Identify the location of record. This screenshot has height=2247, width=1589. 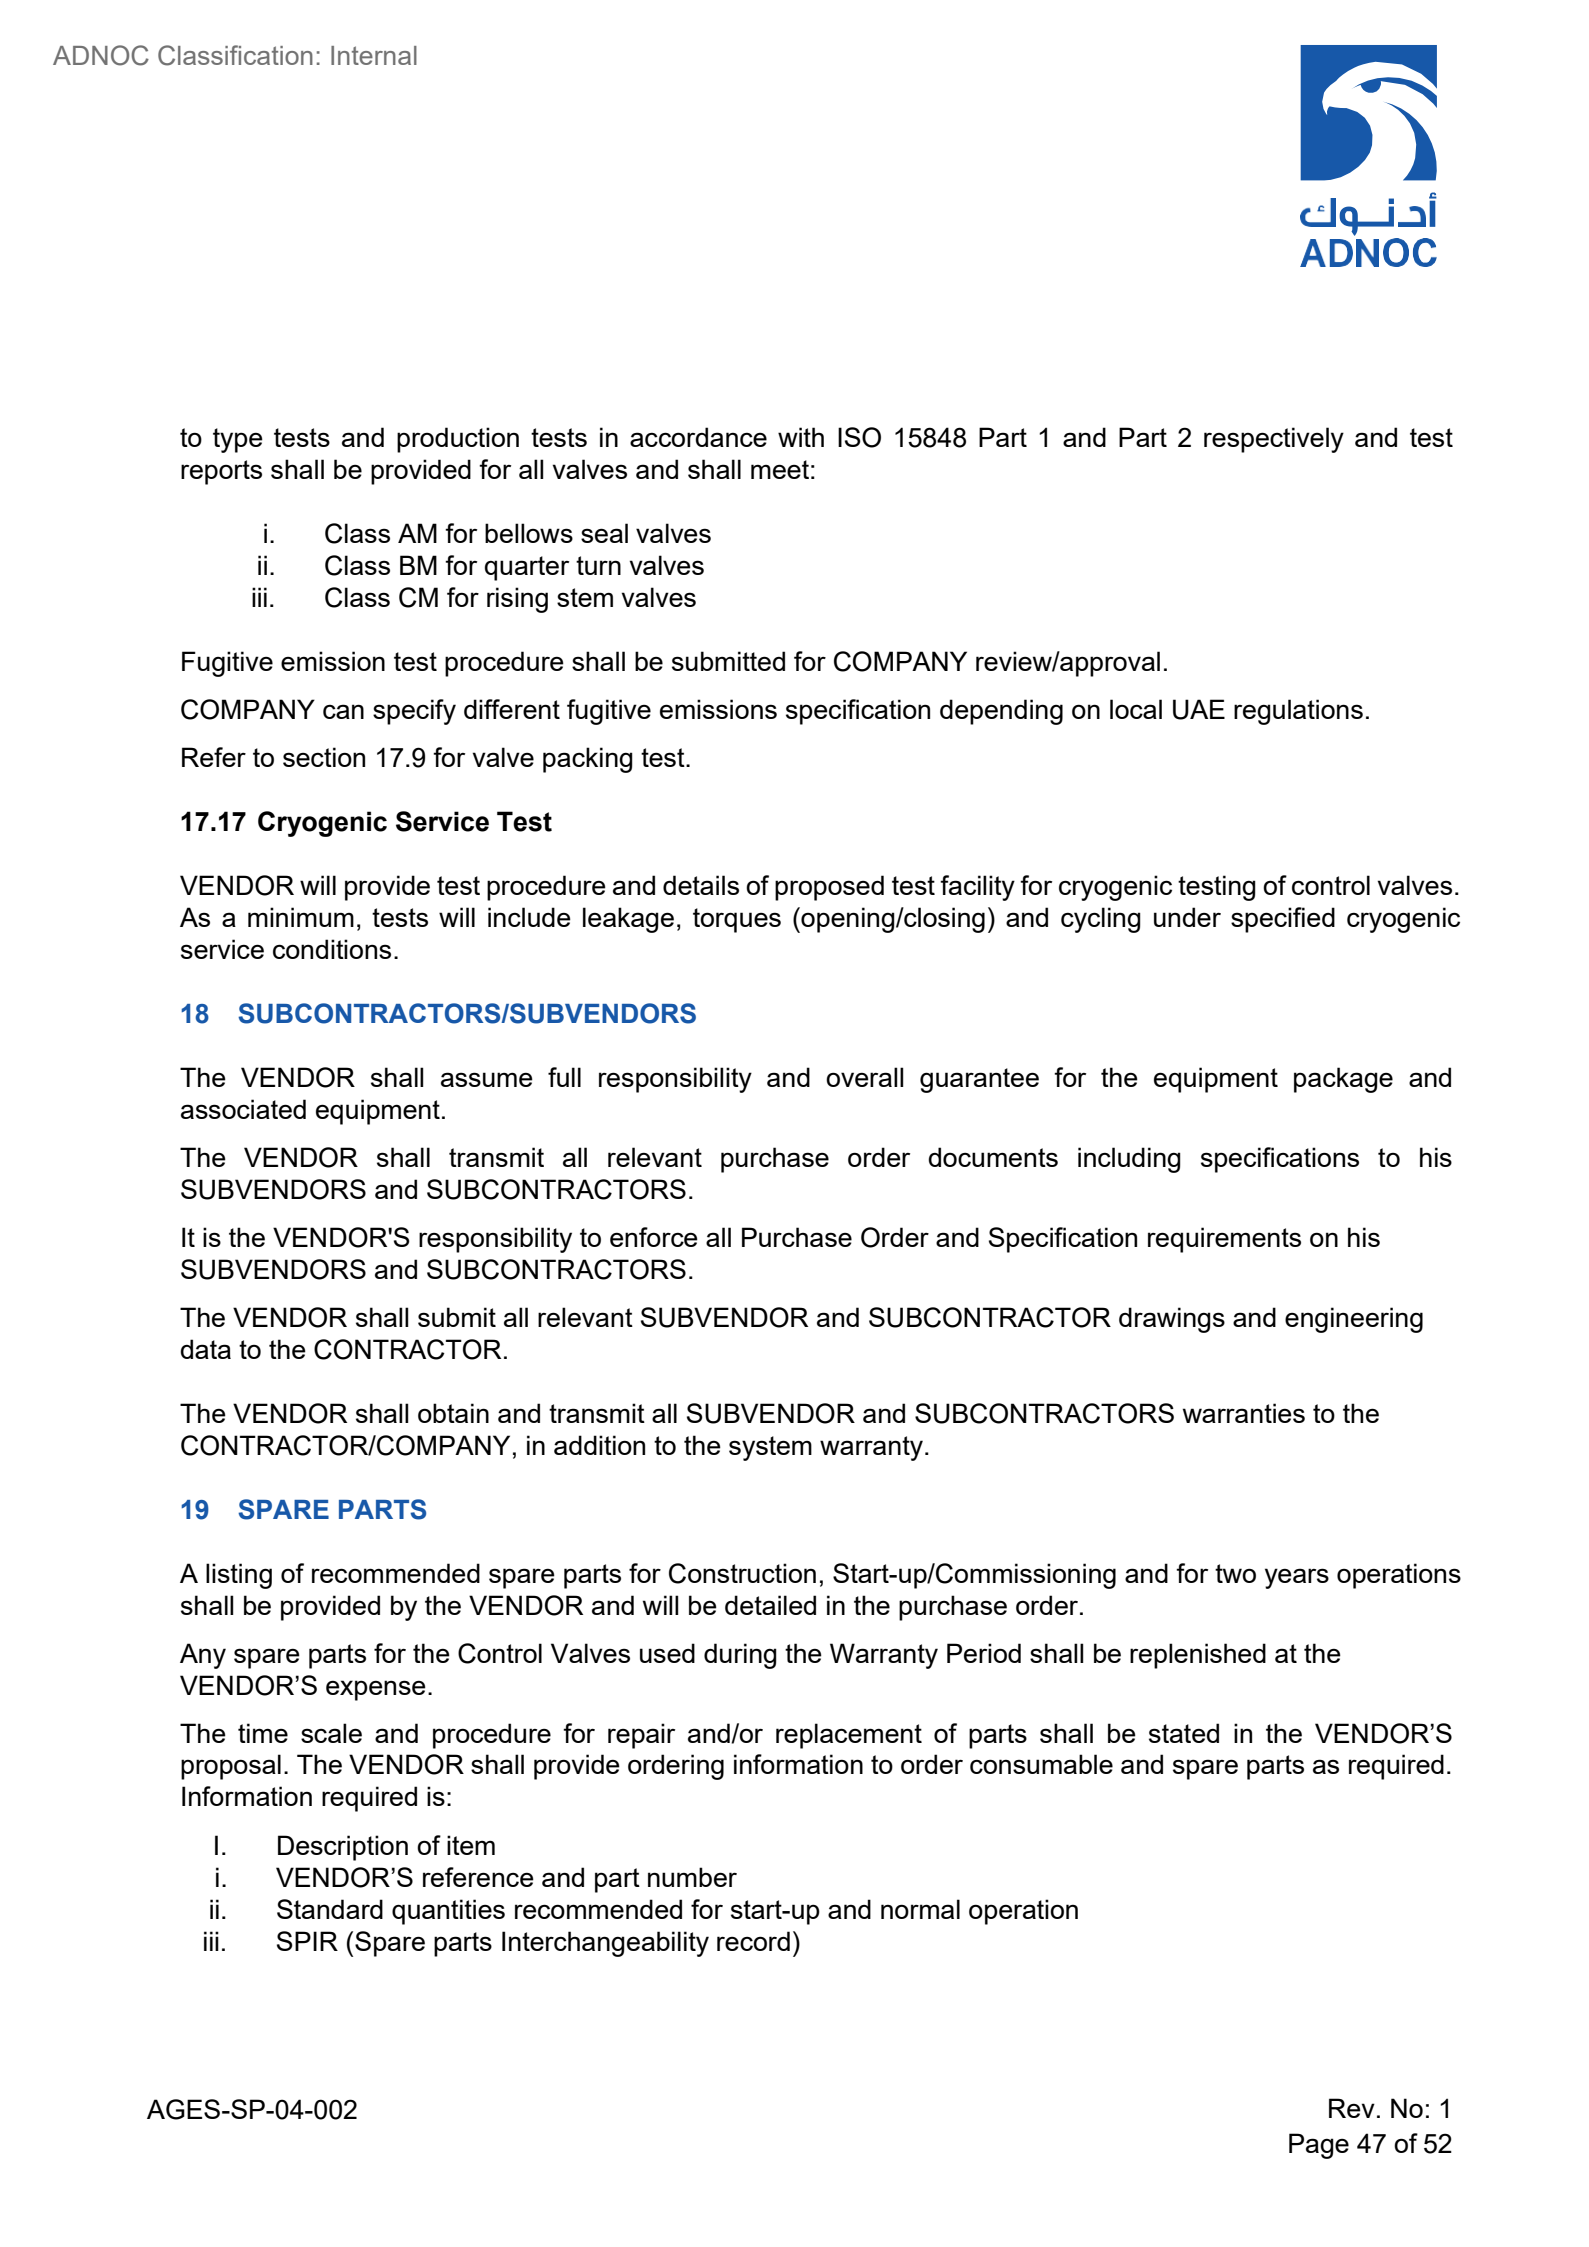
(753, 1941).
